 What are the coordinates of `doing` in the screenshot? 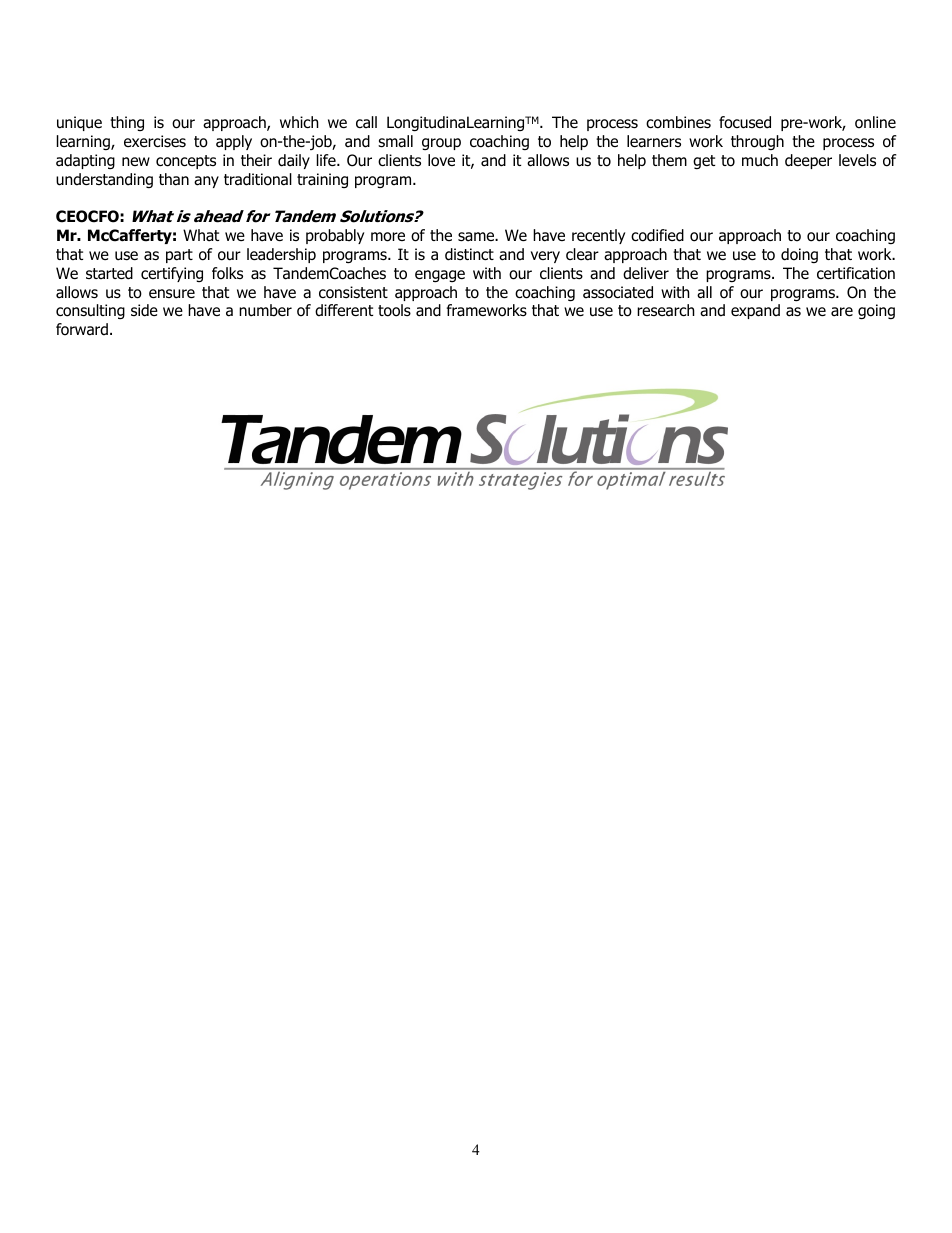 It's located at (799, 255).
